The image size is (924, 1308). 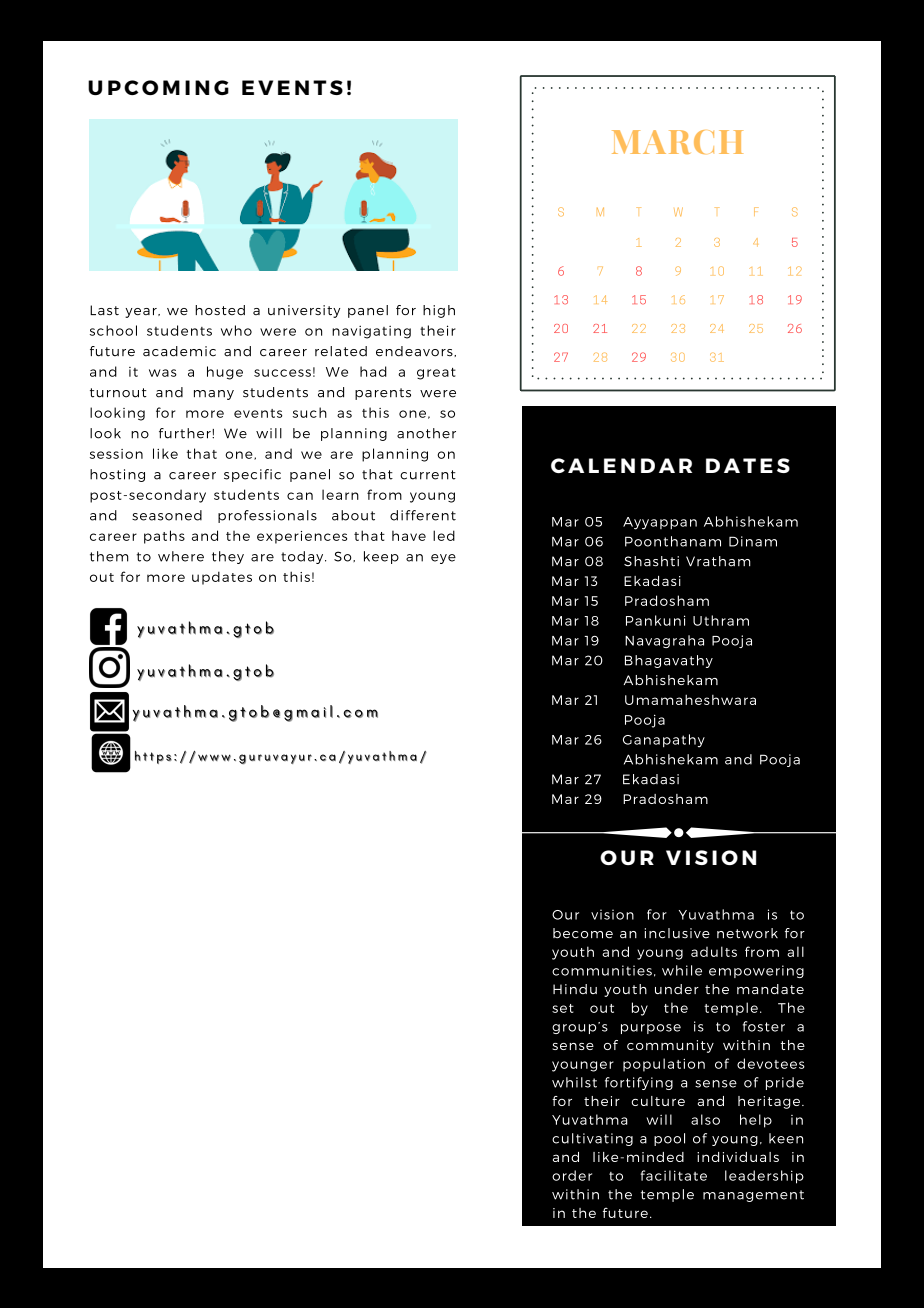 I want to click on was, so click(x=163, y=373).
